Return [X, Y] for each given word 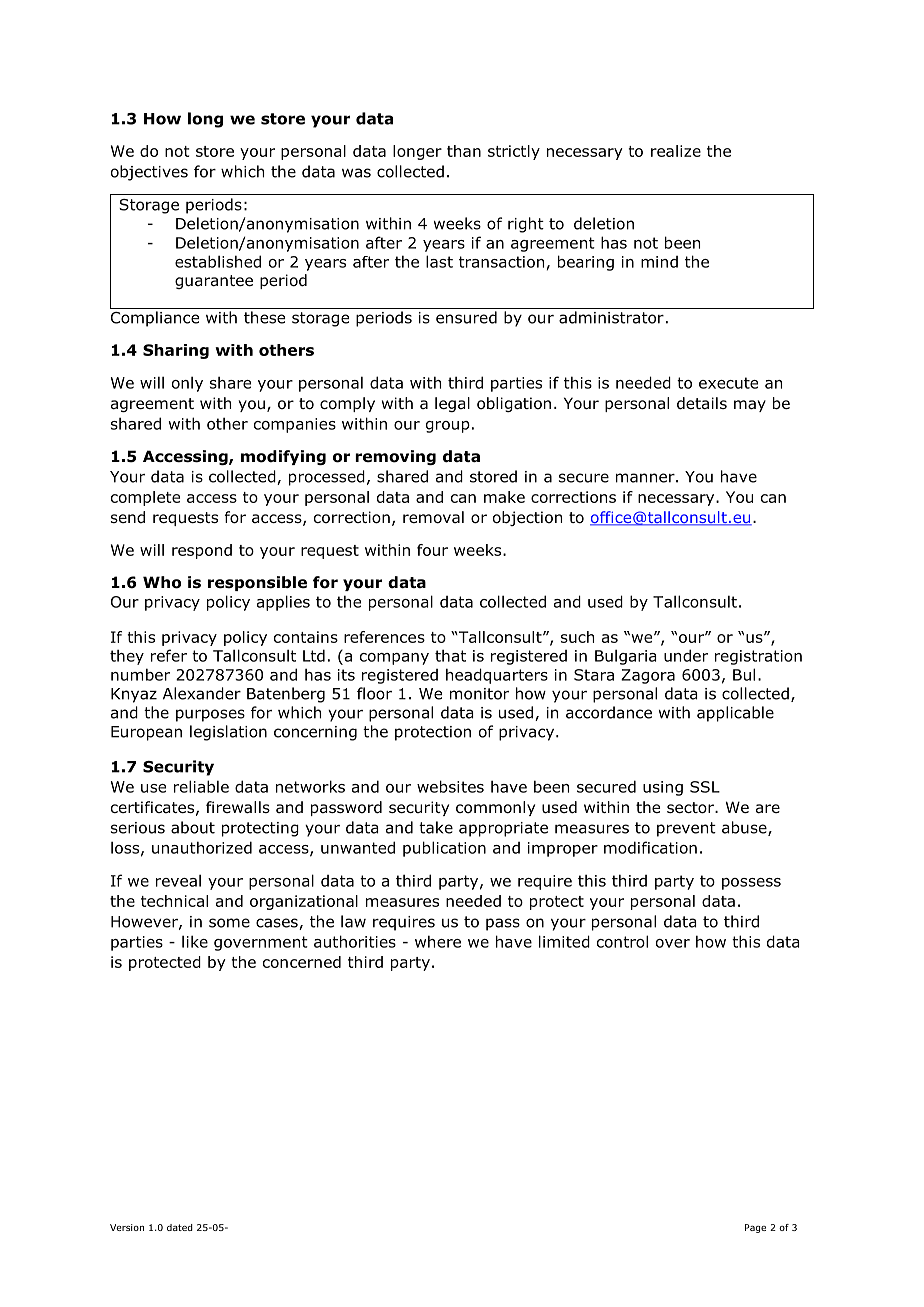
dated [180, 1227]
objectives [149, 173]
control [622, 941]
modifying [283, 457]
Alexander [202, 693]
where [438, 941]
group [448, 427]
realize [676, 151]
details [702, 403]
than [464, 151]
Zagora [648, 676]
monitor [479, 694]
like [195, 941]
